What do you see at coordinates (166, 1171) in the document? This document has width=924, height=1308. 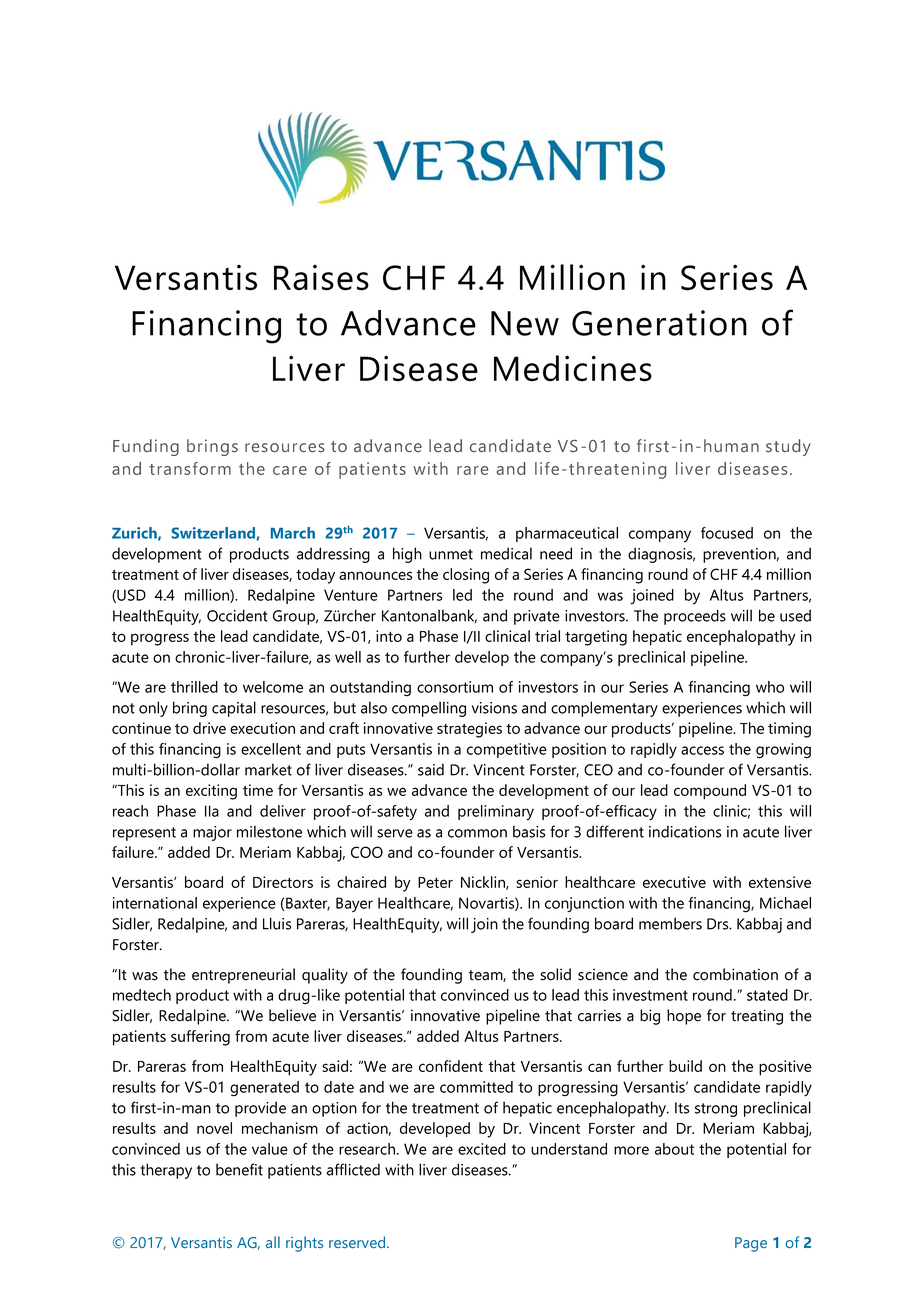 I see `therapy` at bounding box center [166, 1171].
